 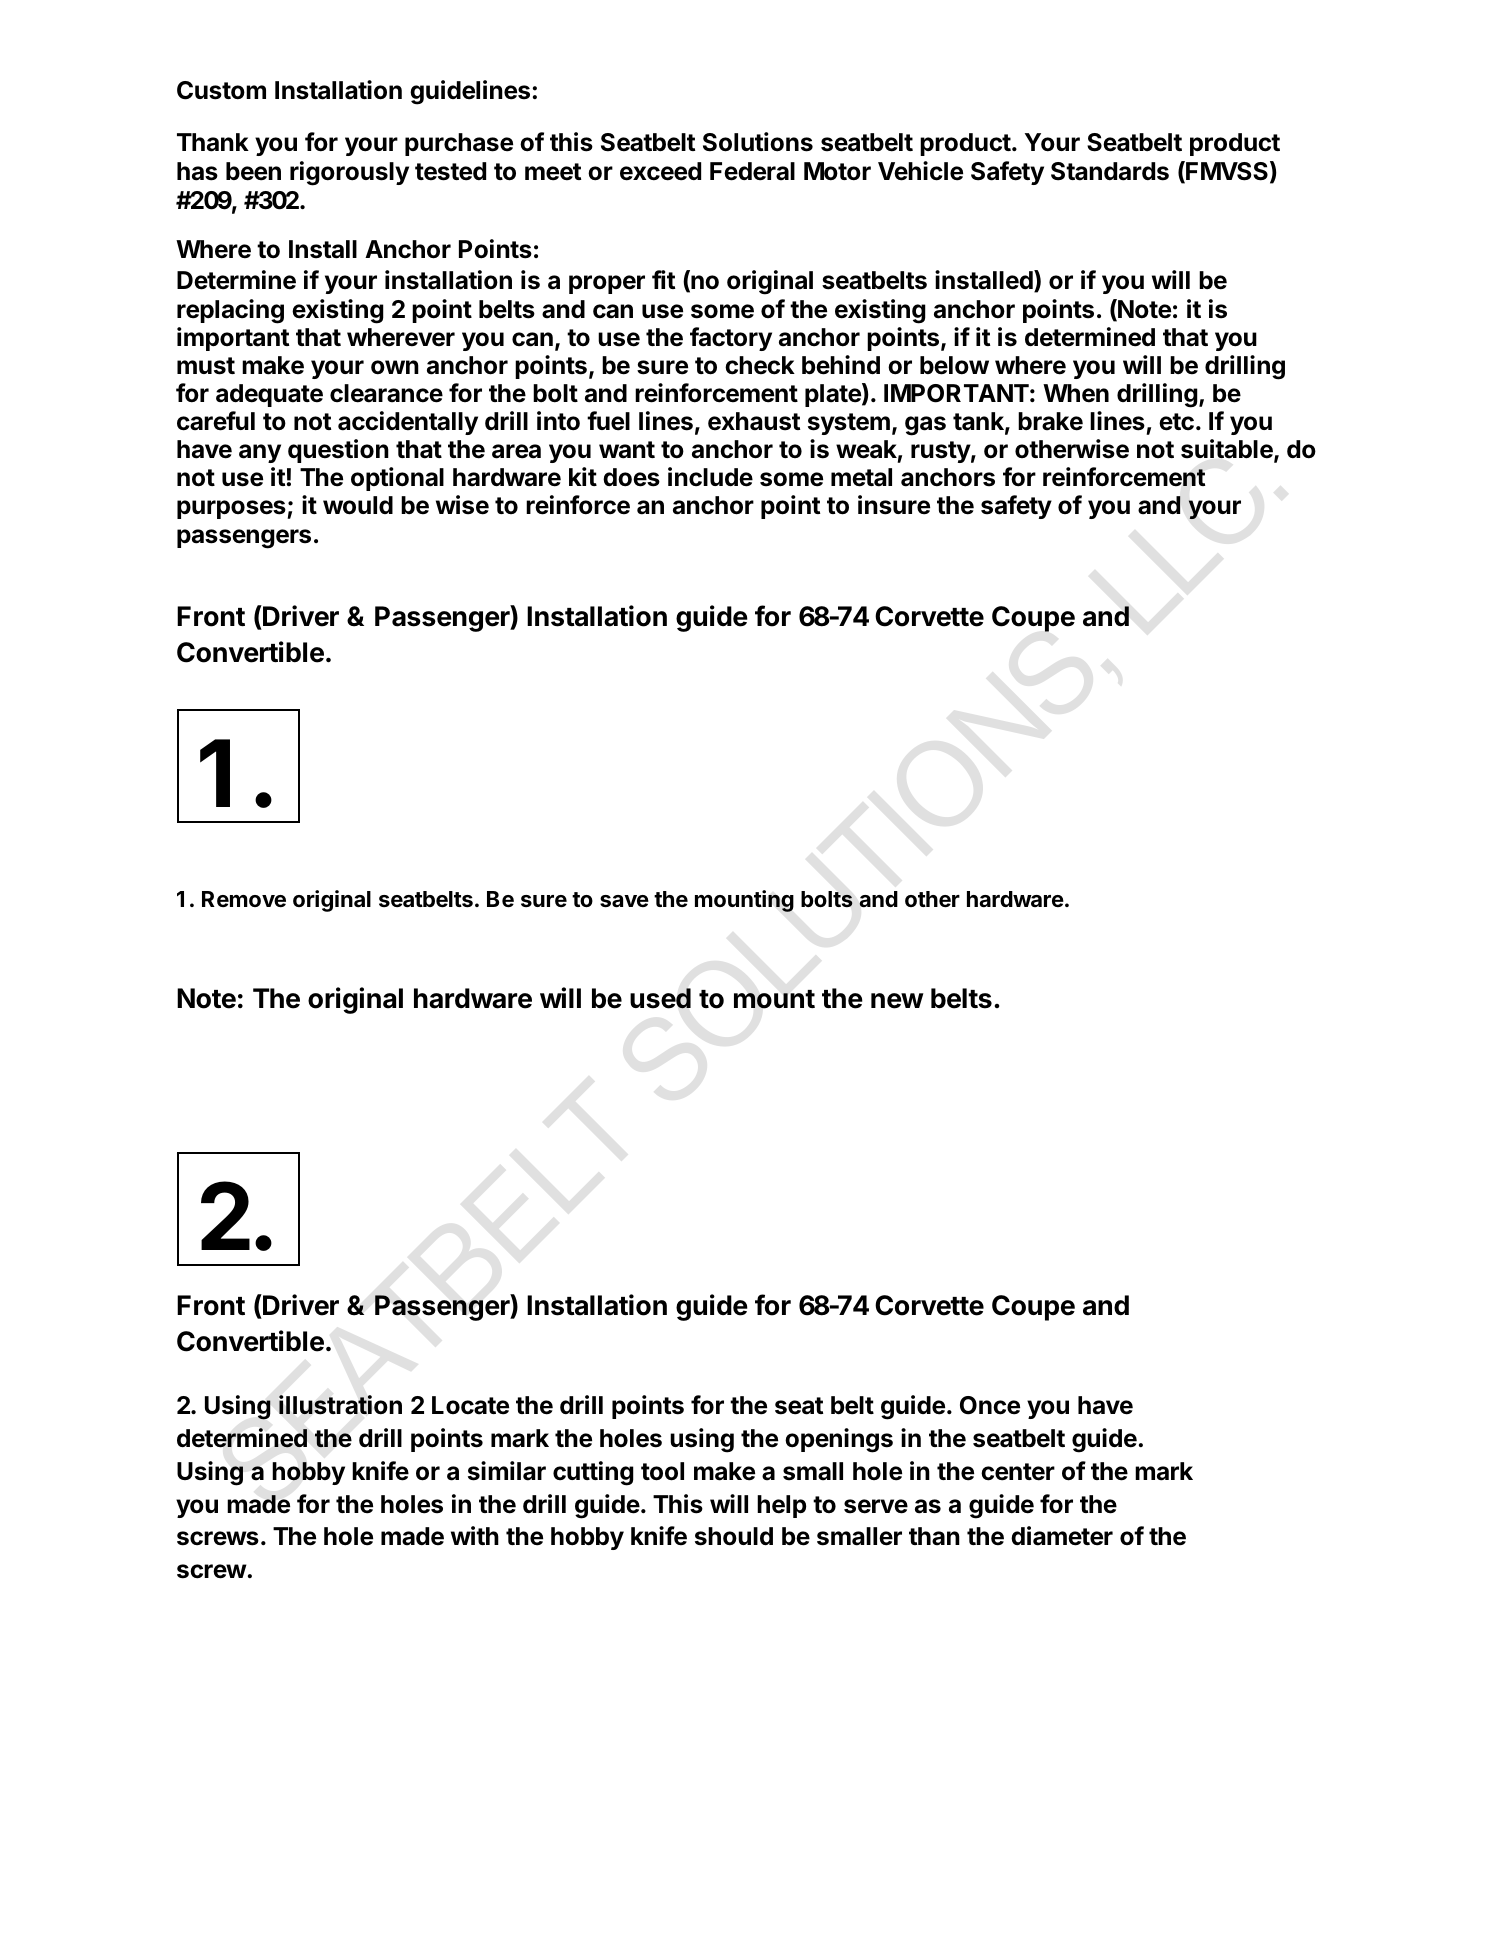 What do you see at coordinates (349, 173) in the screenshot?
I see `rigorously` at bounding box center [349, 173].
